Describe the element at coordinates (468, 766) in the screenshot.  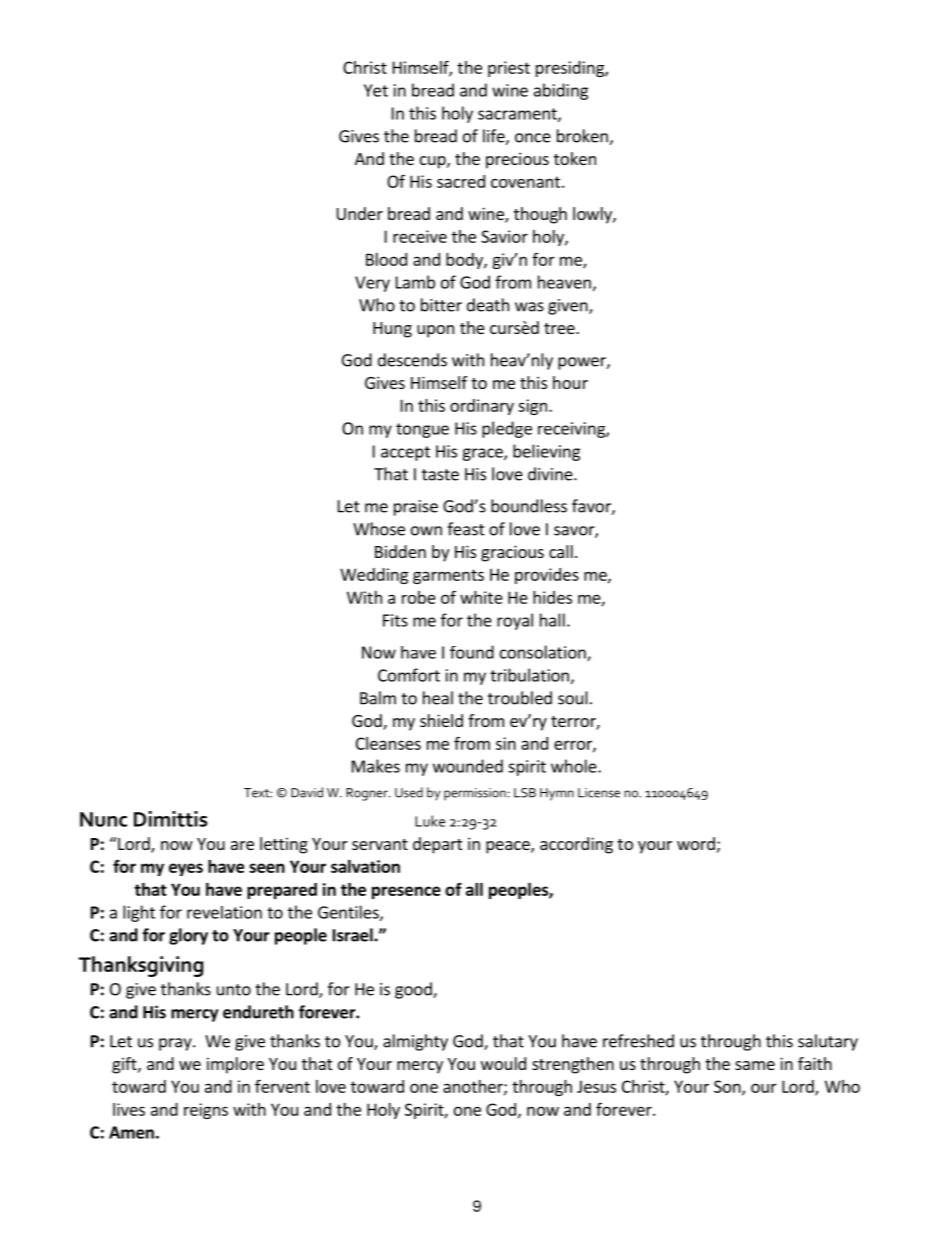
I see `wounded` at that location.
